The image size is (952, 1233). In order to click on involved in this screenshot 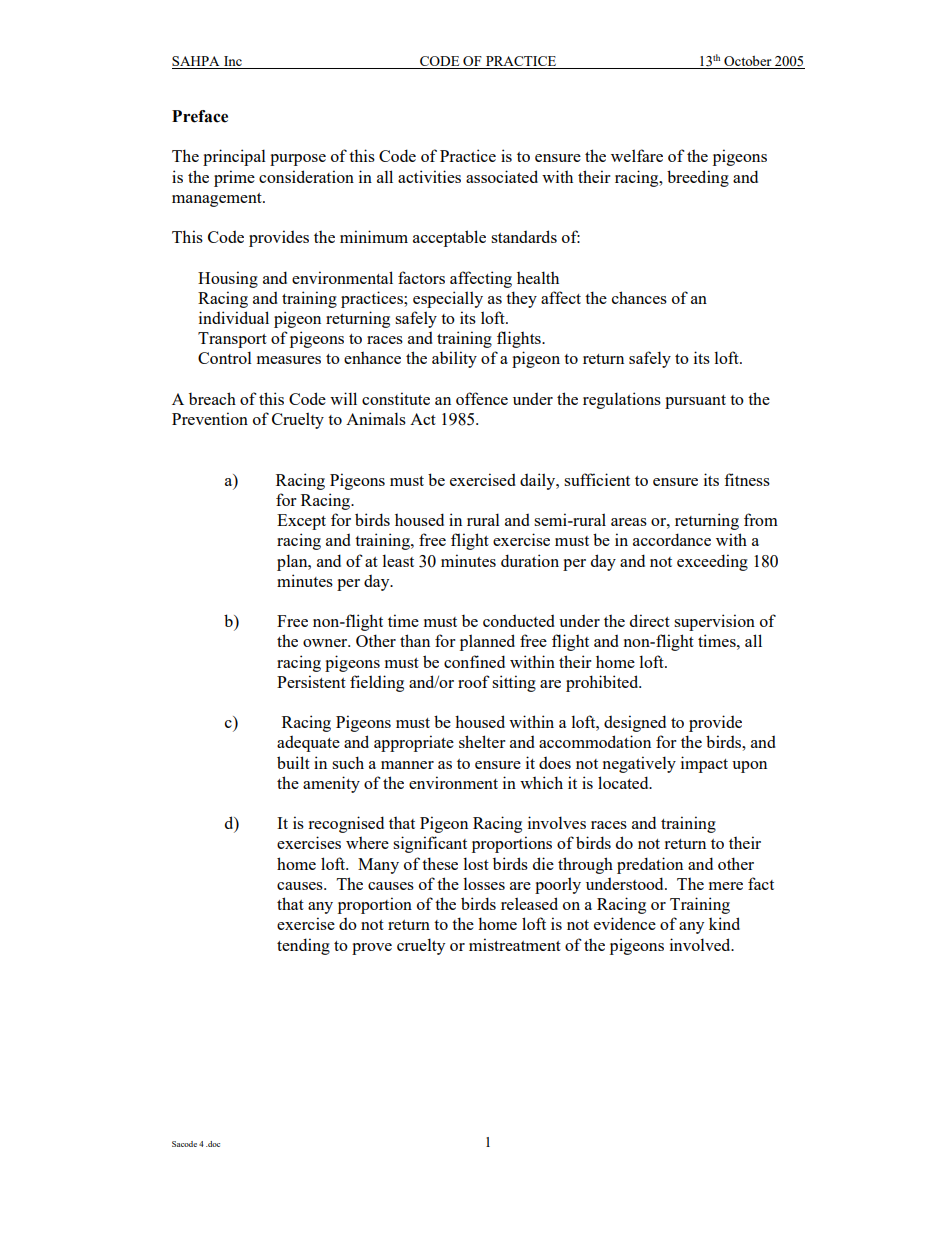, I will do `click(701, 944)`.
